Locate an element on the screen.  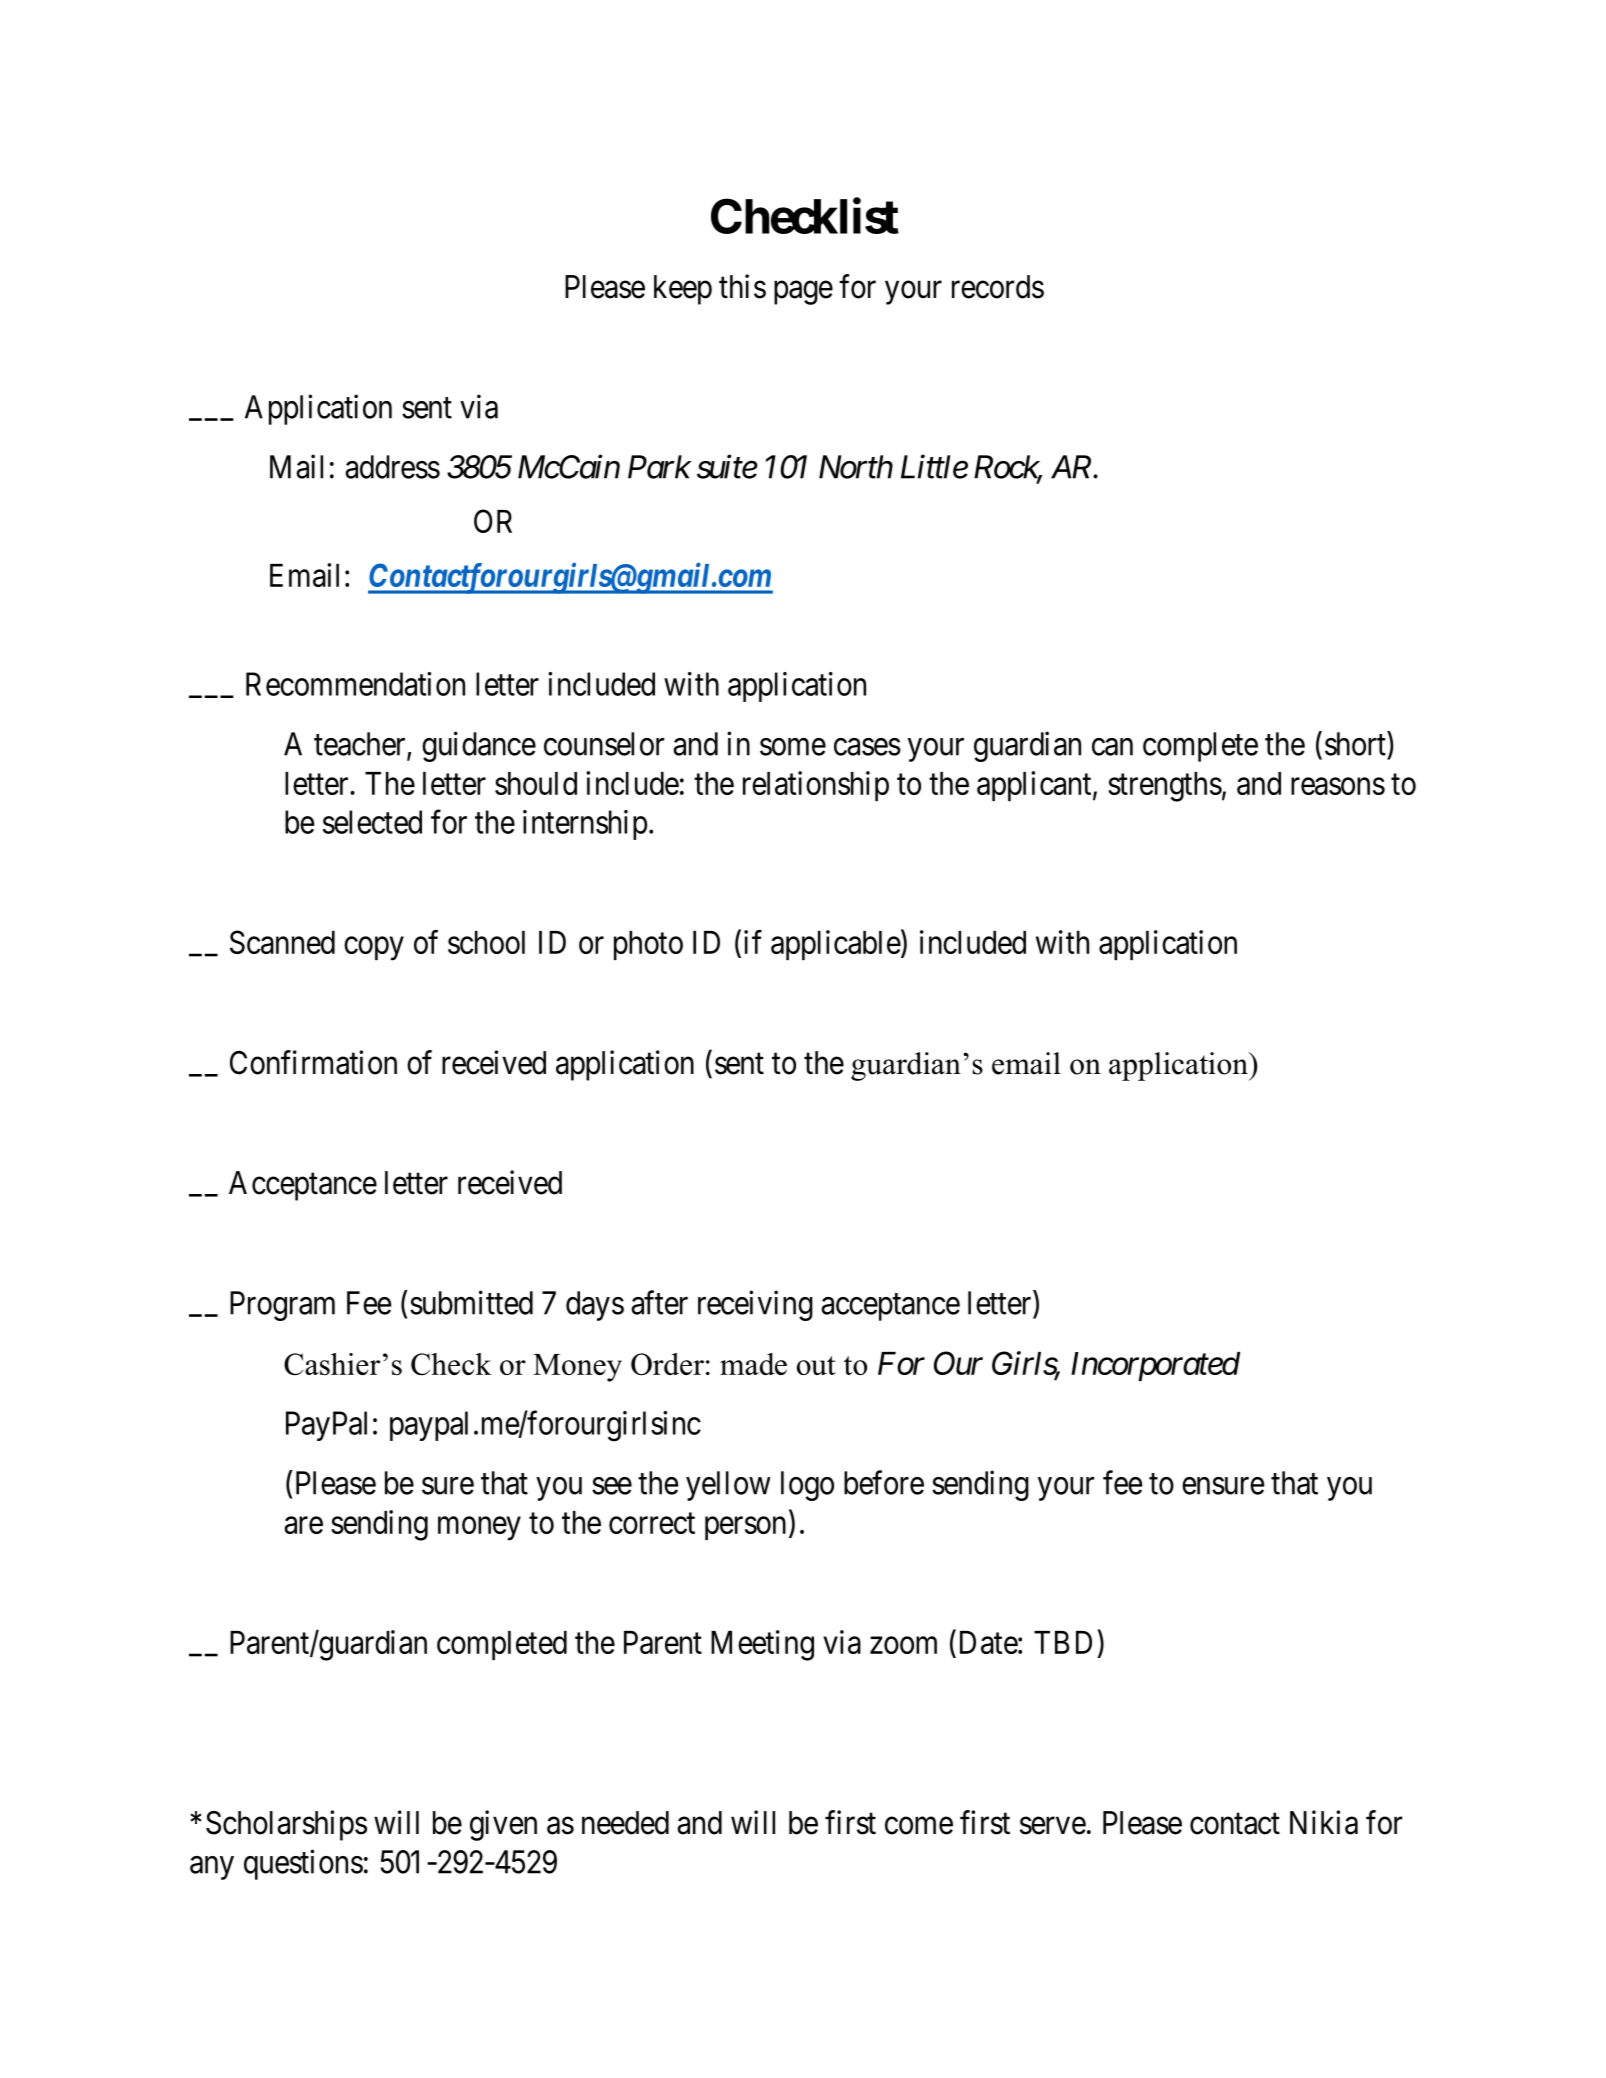
North is located at coordinates (856, 467).
